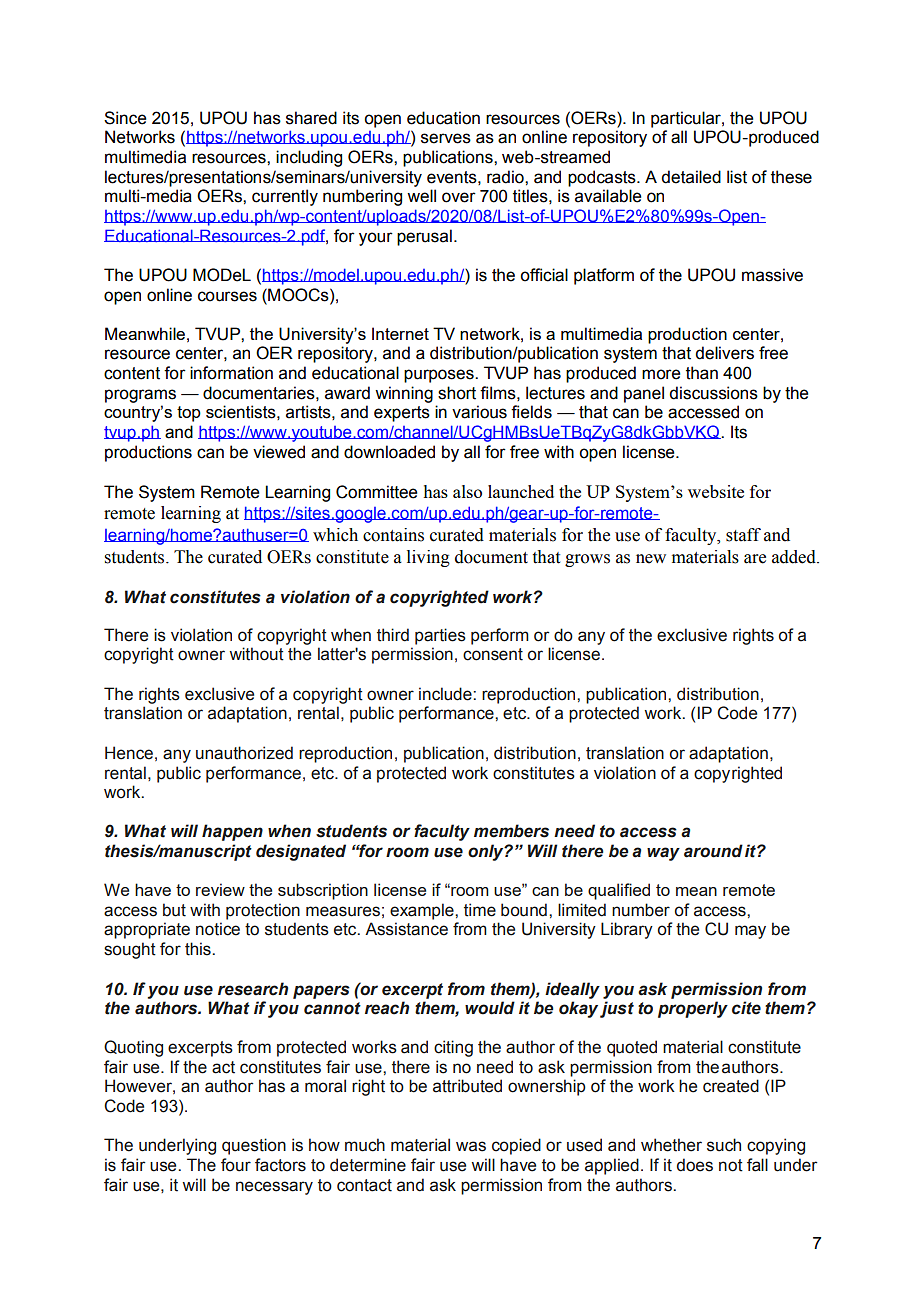  I want to click on short, so click(457, 393).
